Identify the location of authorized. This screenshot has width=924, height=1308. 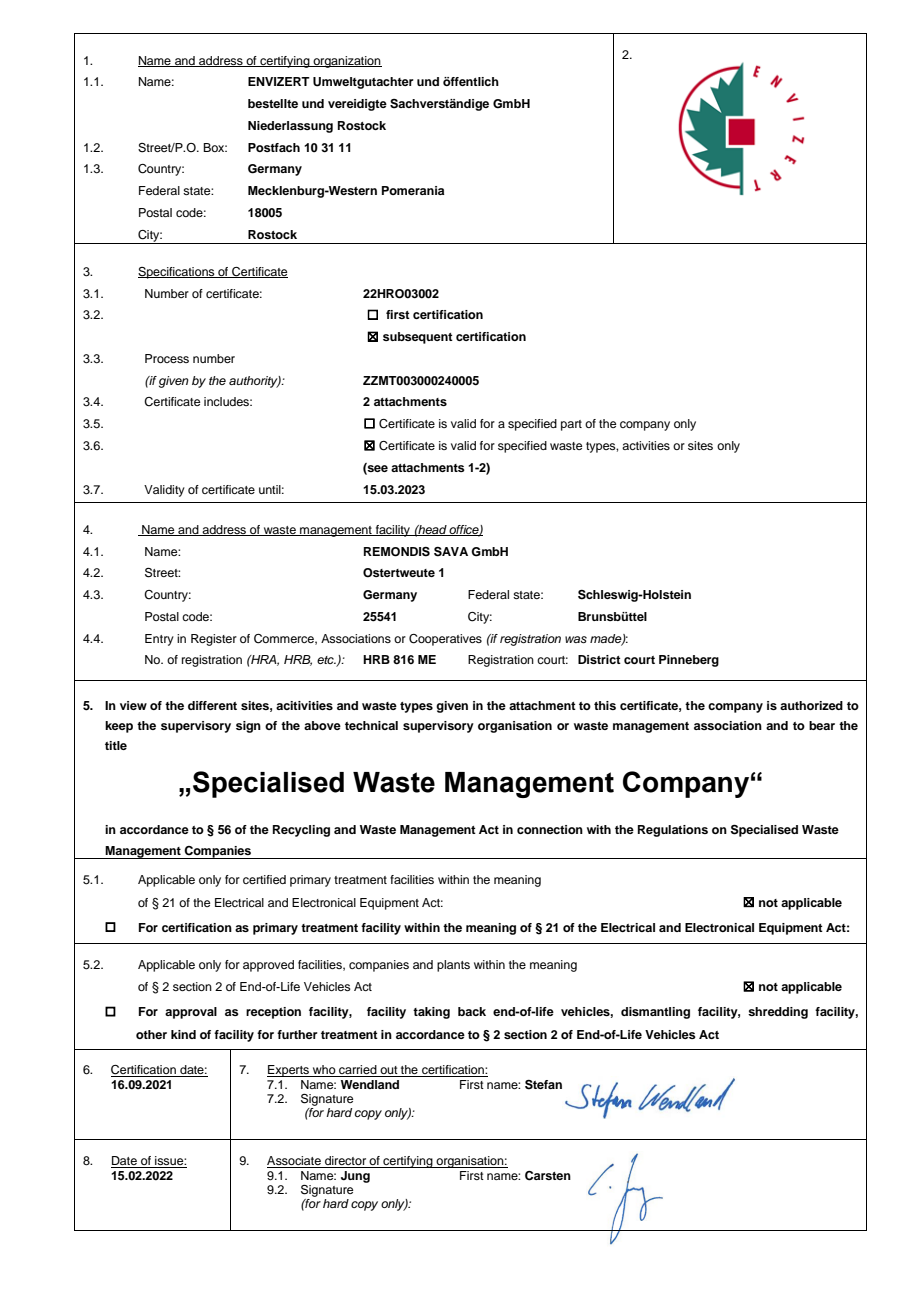
(811, 705).
